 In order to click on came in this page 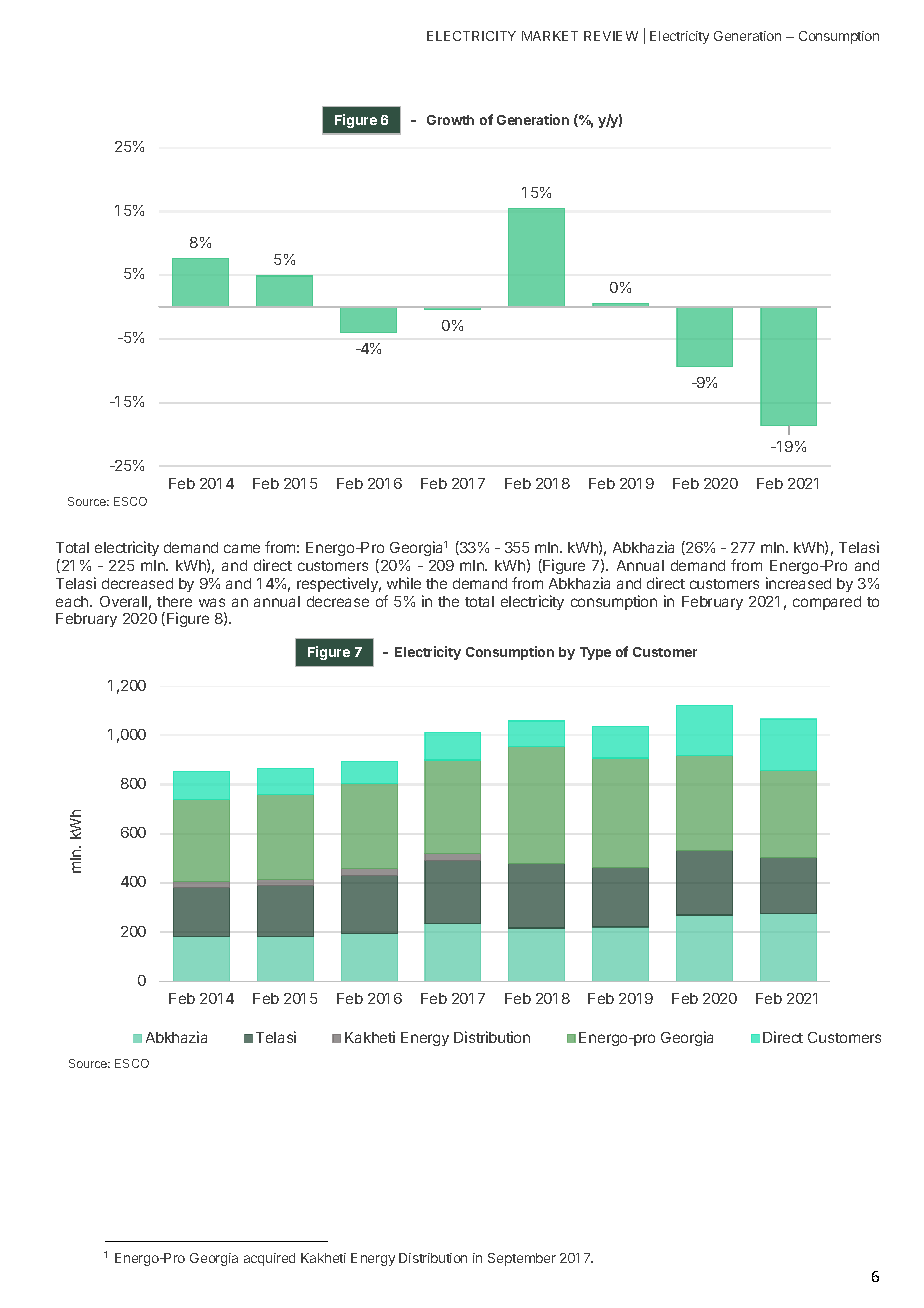, I will do `click(242, 548)`.
